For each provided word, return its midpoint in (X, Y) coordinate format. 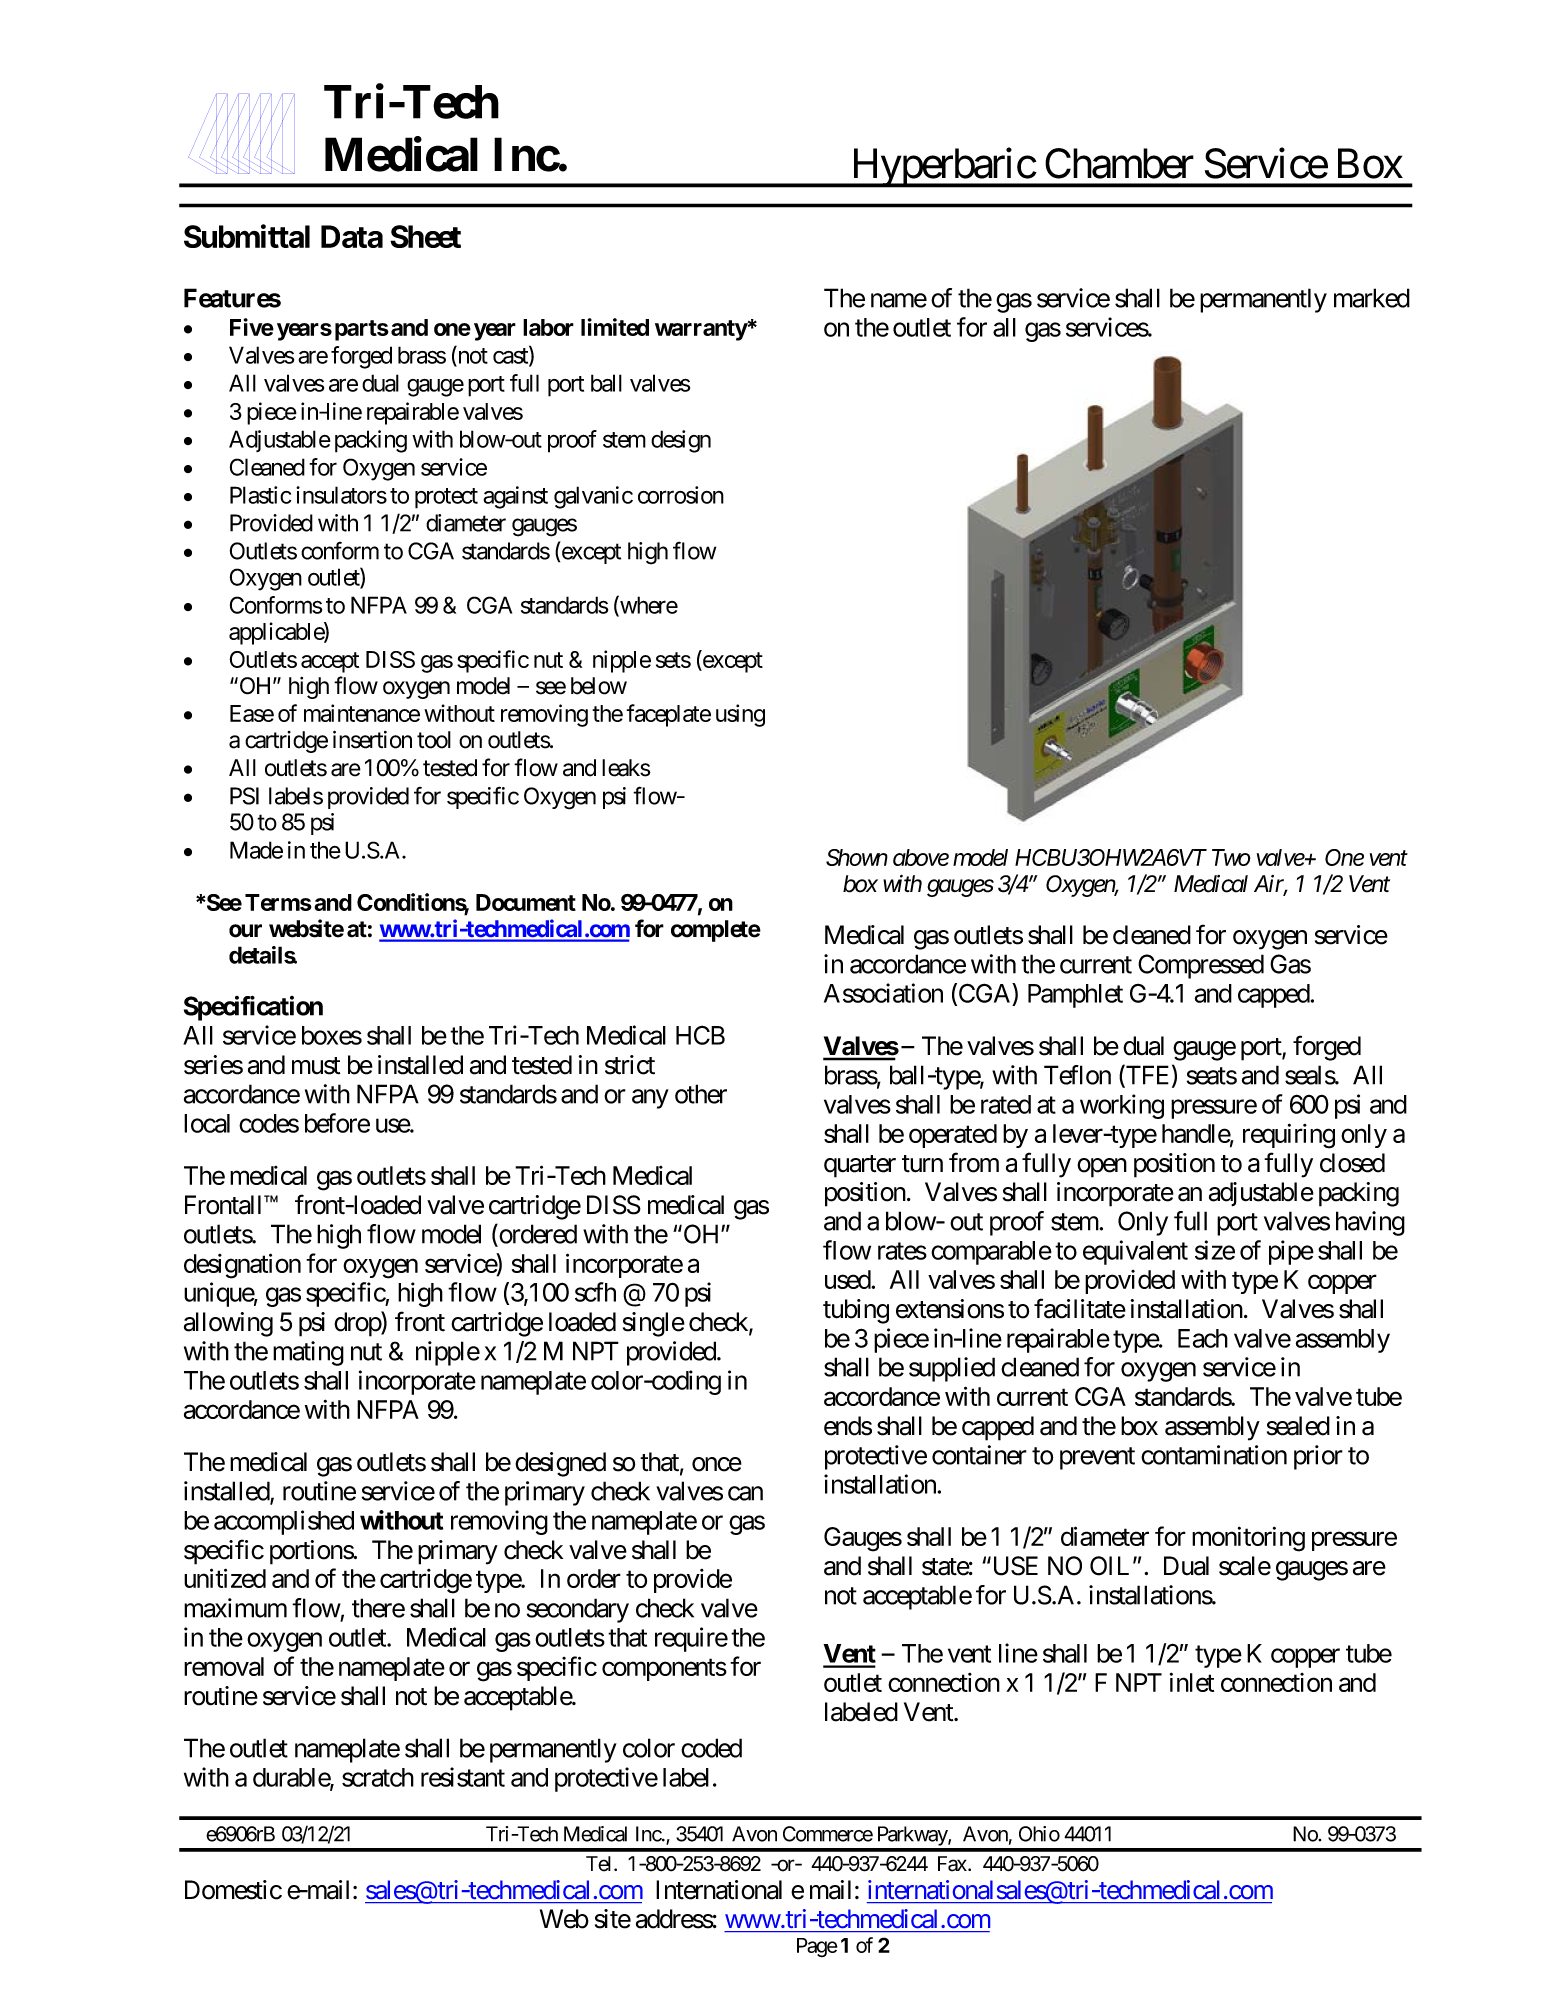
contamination (1214, 1455)
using (740, 715)
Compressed (1201, 966)
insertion (372, 739)
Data (352, 236)
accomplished (284, 1522)
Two (1231, 857)
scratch (378, 1777)
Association (883, 993)
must (316, 1066)
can (745, 1493)
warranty (701, 330)
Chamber (1119, 163)
